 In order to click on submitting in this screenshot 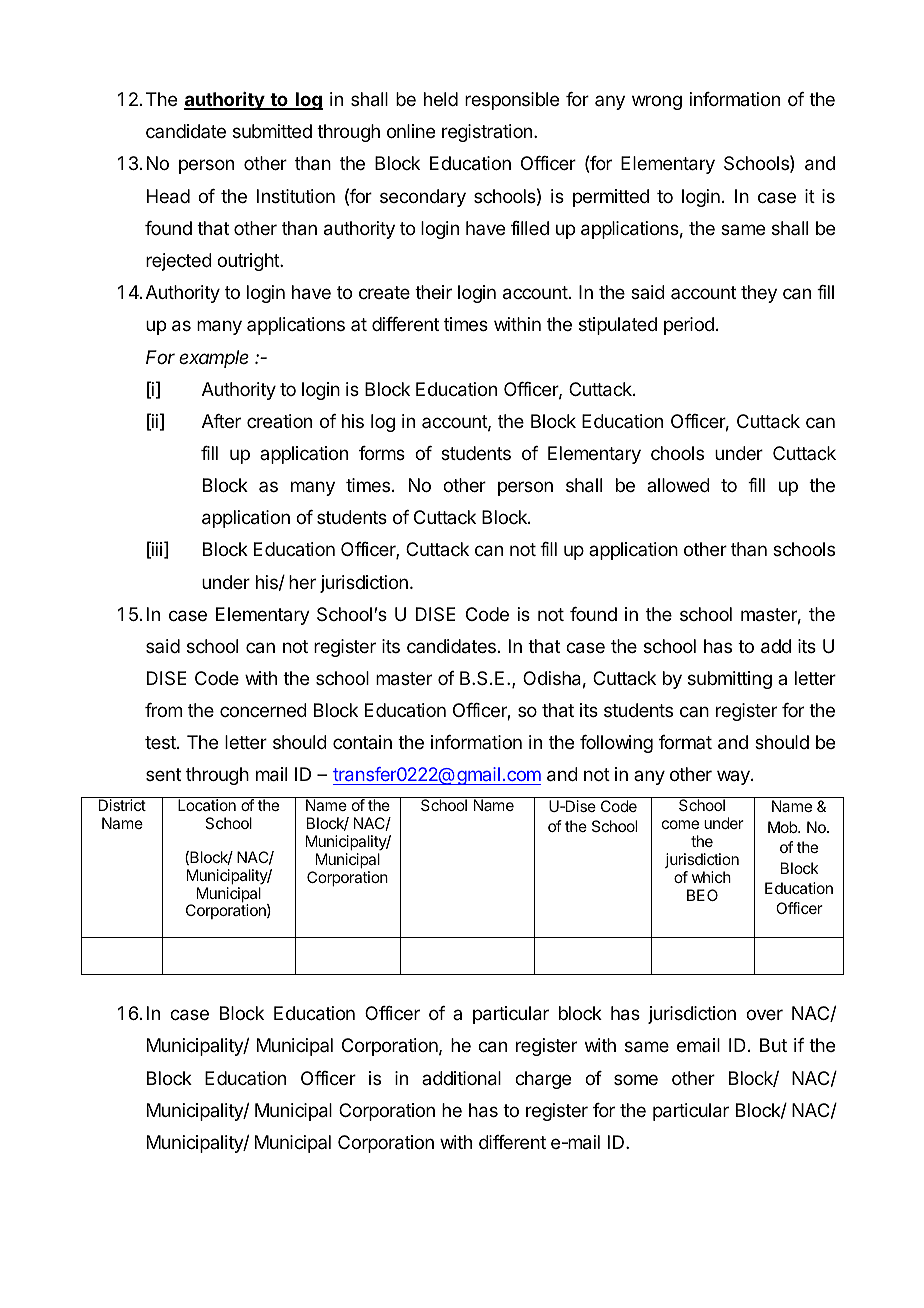, I will do `click(730, 680)`.
